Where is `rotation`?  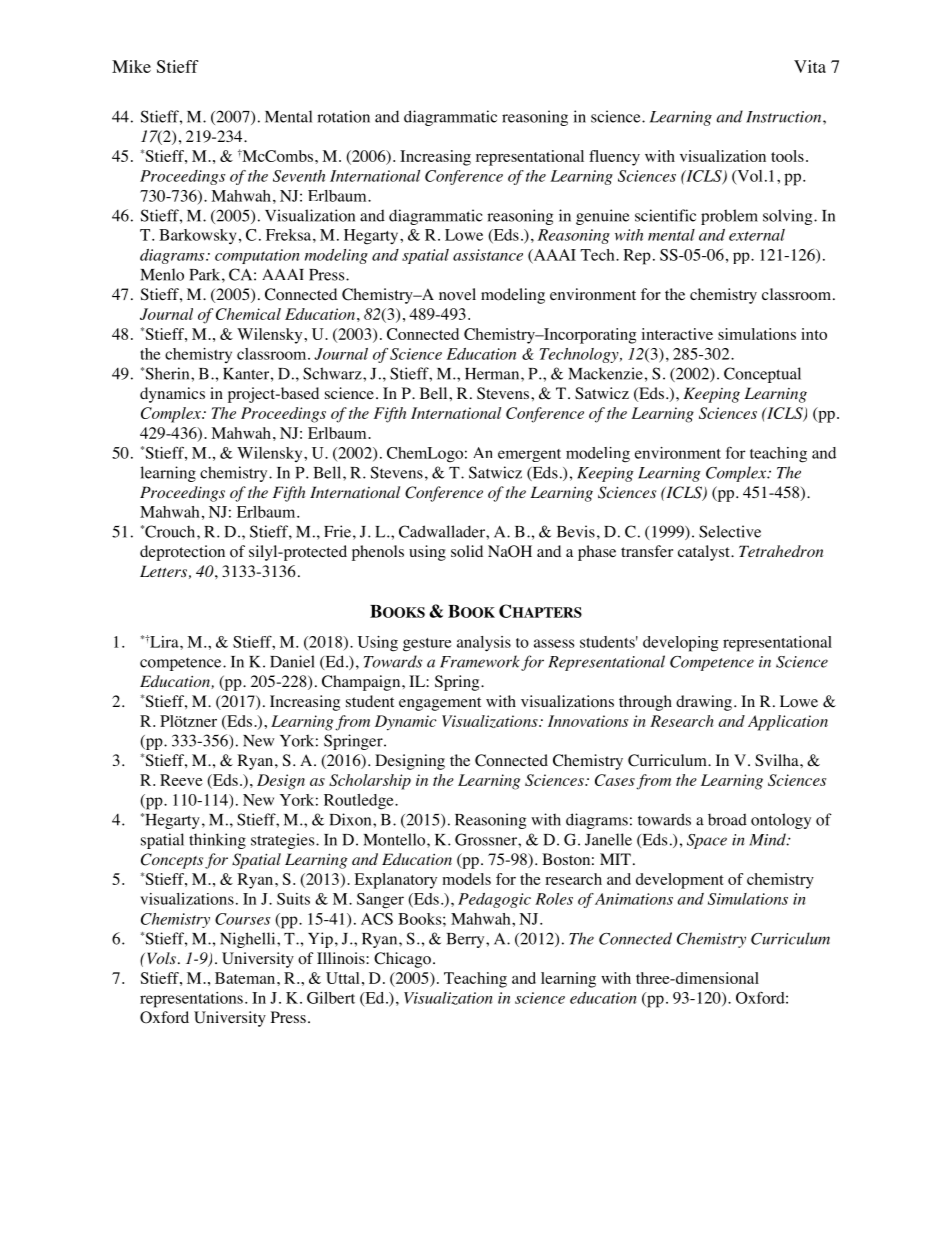
rotation is located at coordinates (343, 116).
